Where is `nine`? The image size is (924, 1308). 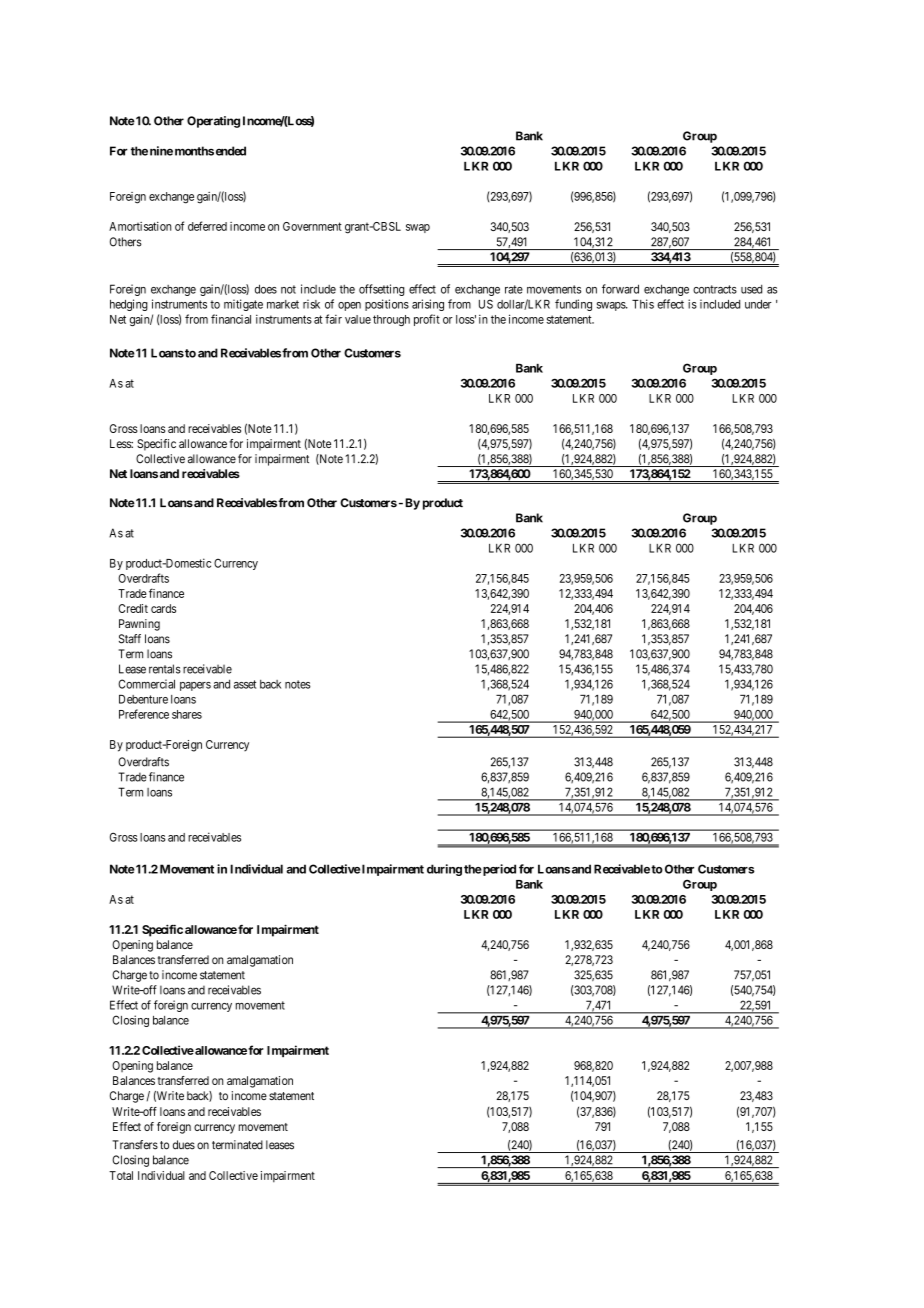
nine is located at coordinates (161, 151).
